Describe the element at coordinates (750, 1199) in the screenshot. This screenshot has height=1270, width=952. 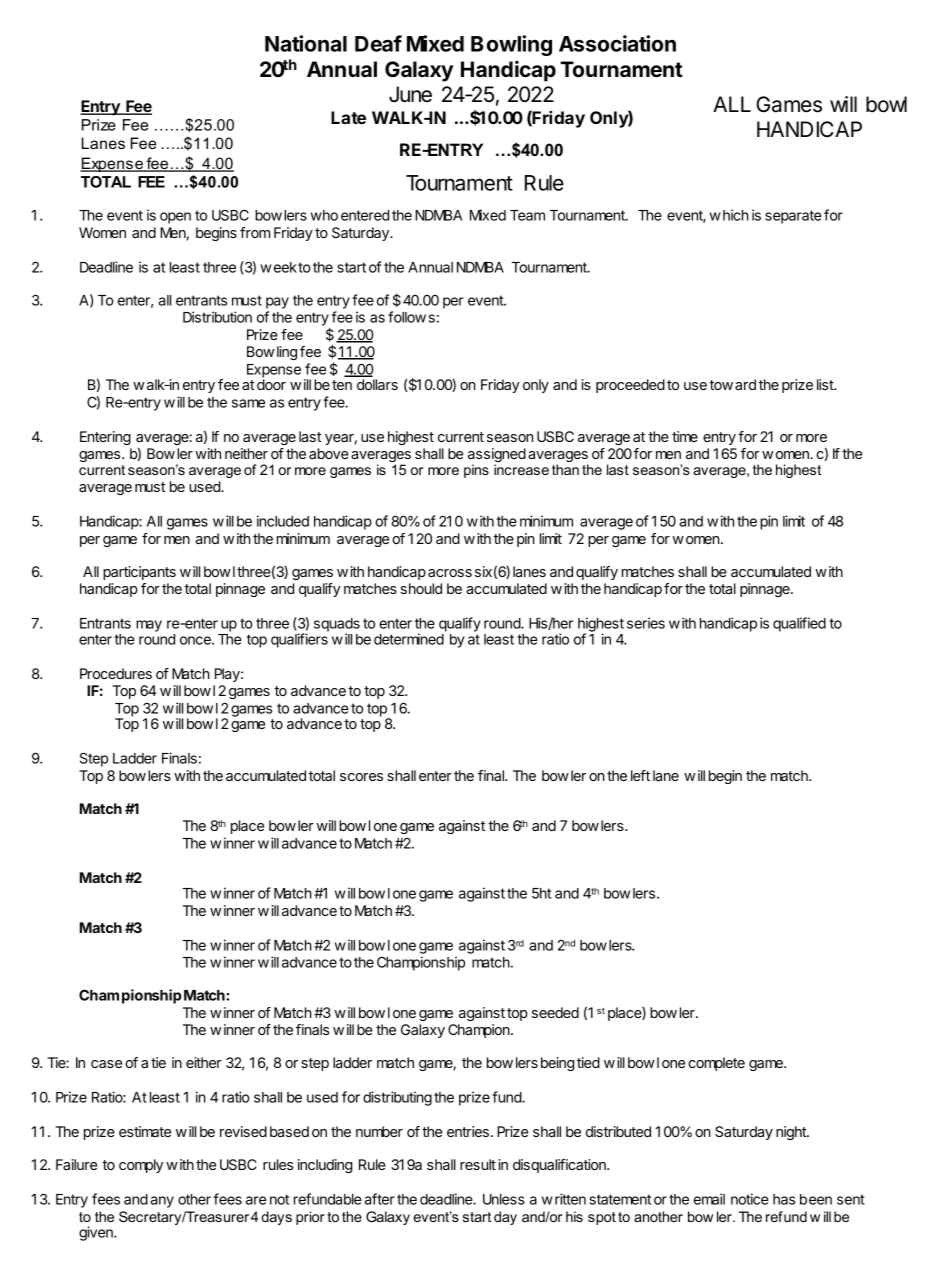
I see `notice` at that location.
